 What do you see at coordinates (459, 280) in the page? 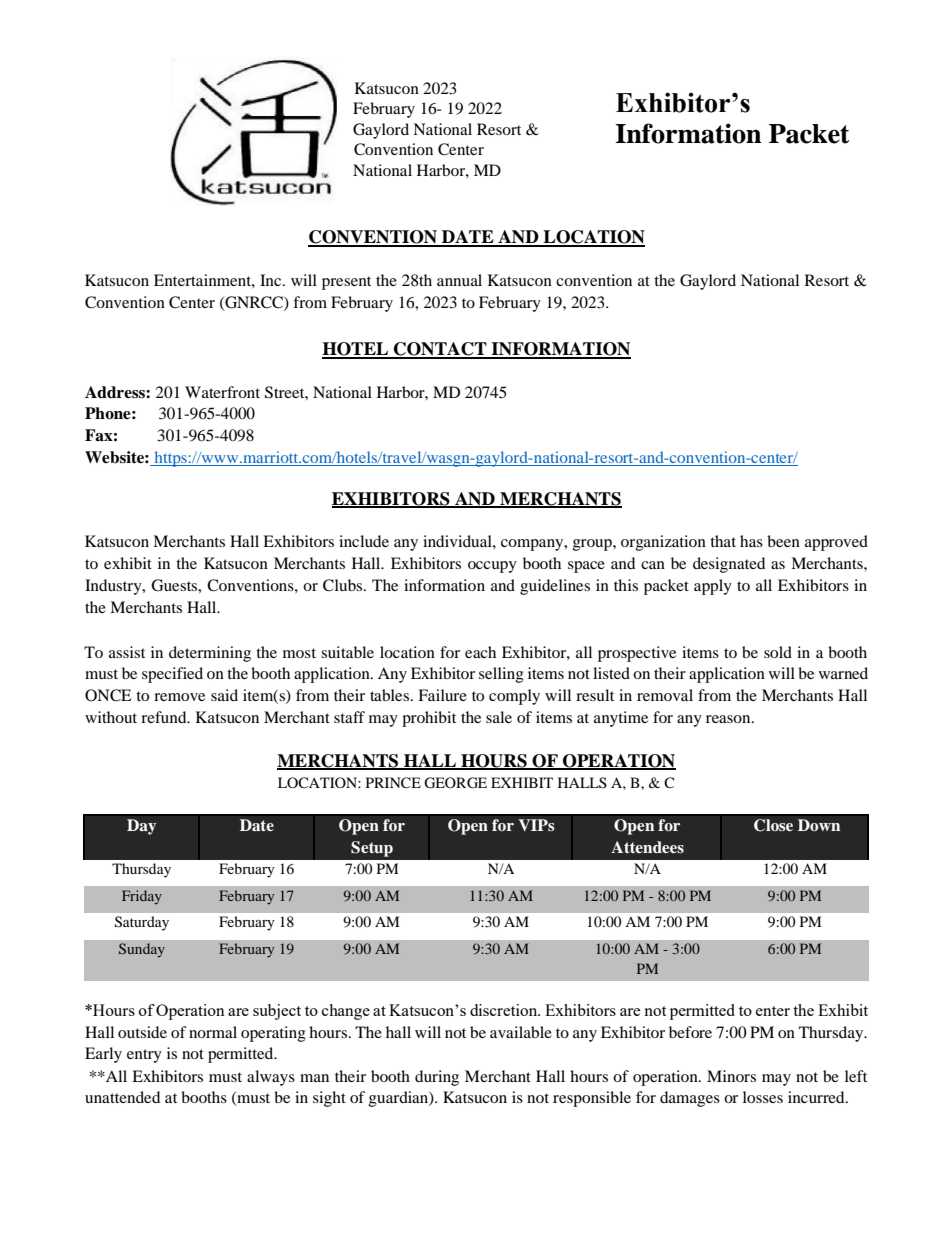
I see `annual` at bounding box center [459, 280].
